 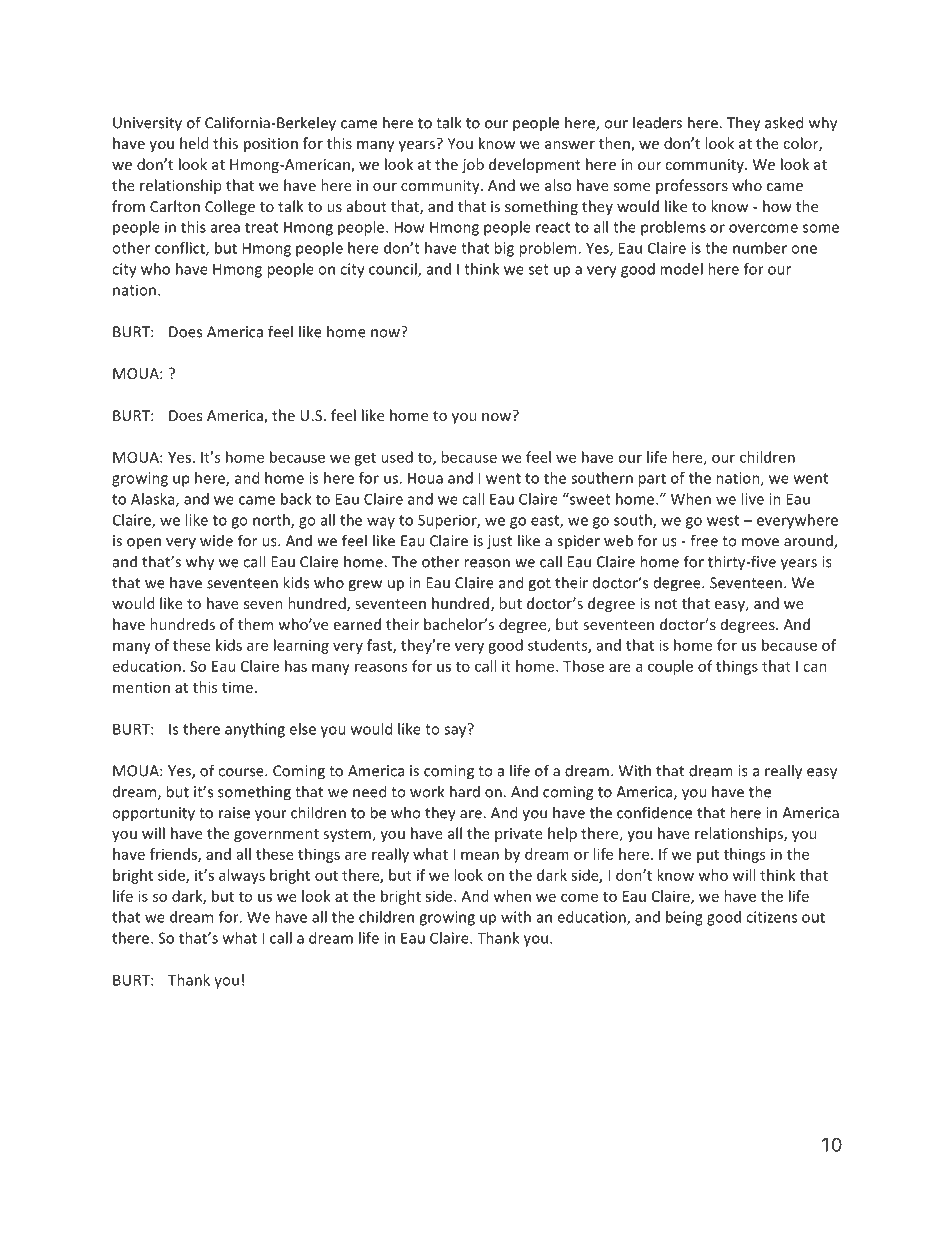 I want to click on used, so click(x=397, y=457).
